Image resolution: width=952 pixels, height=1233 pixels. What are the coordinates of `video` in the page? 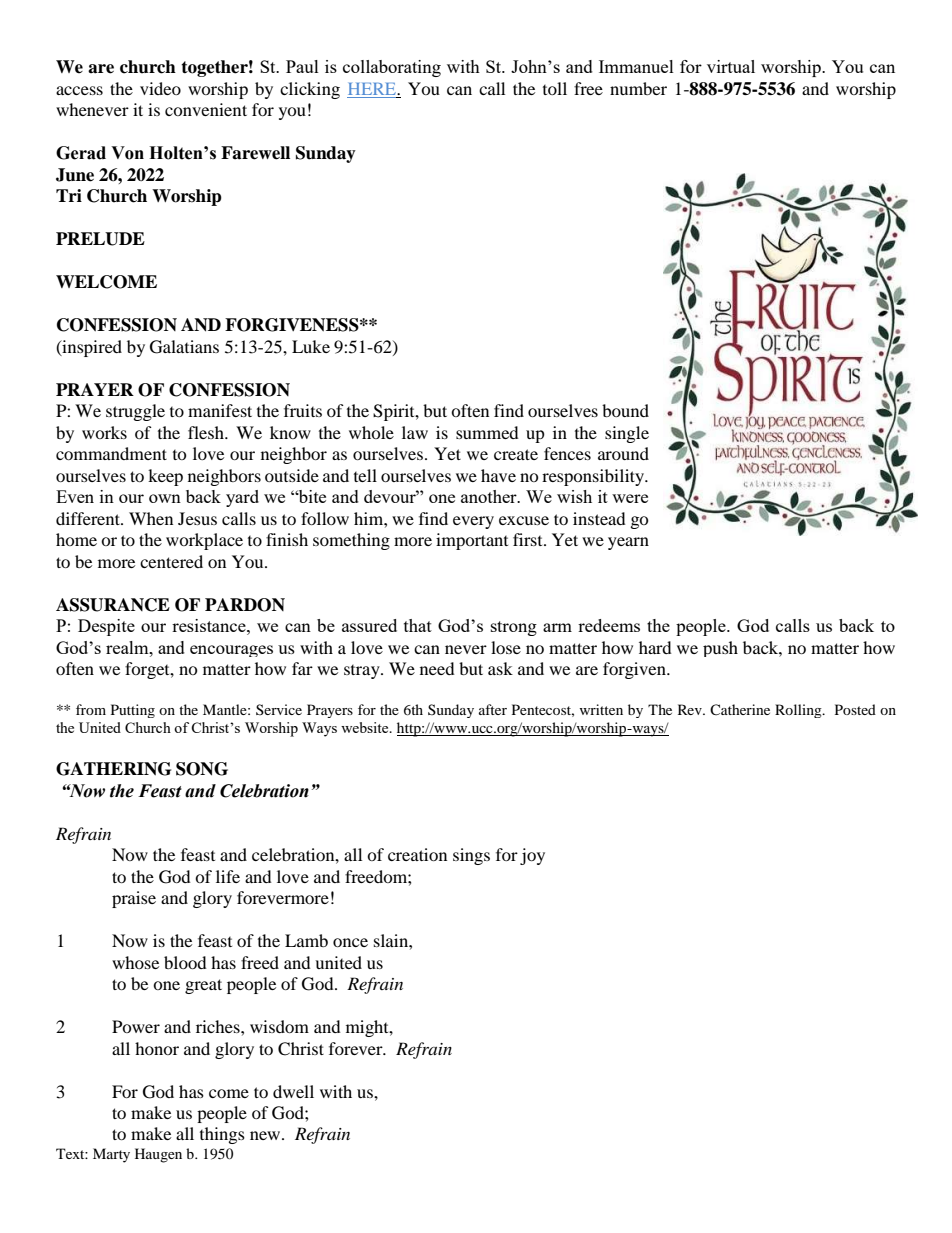 It's located at (160, 88).
